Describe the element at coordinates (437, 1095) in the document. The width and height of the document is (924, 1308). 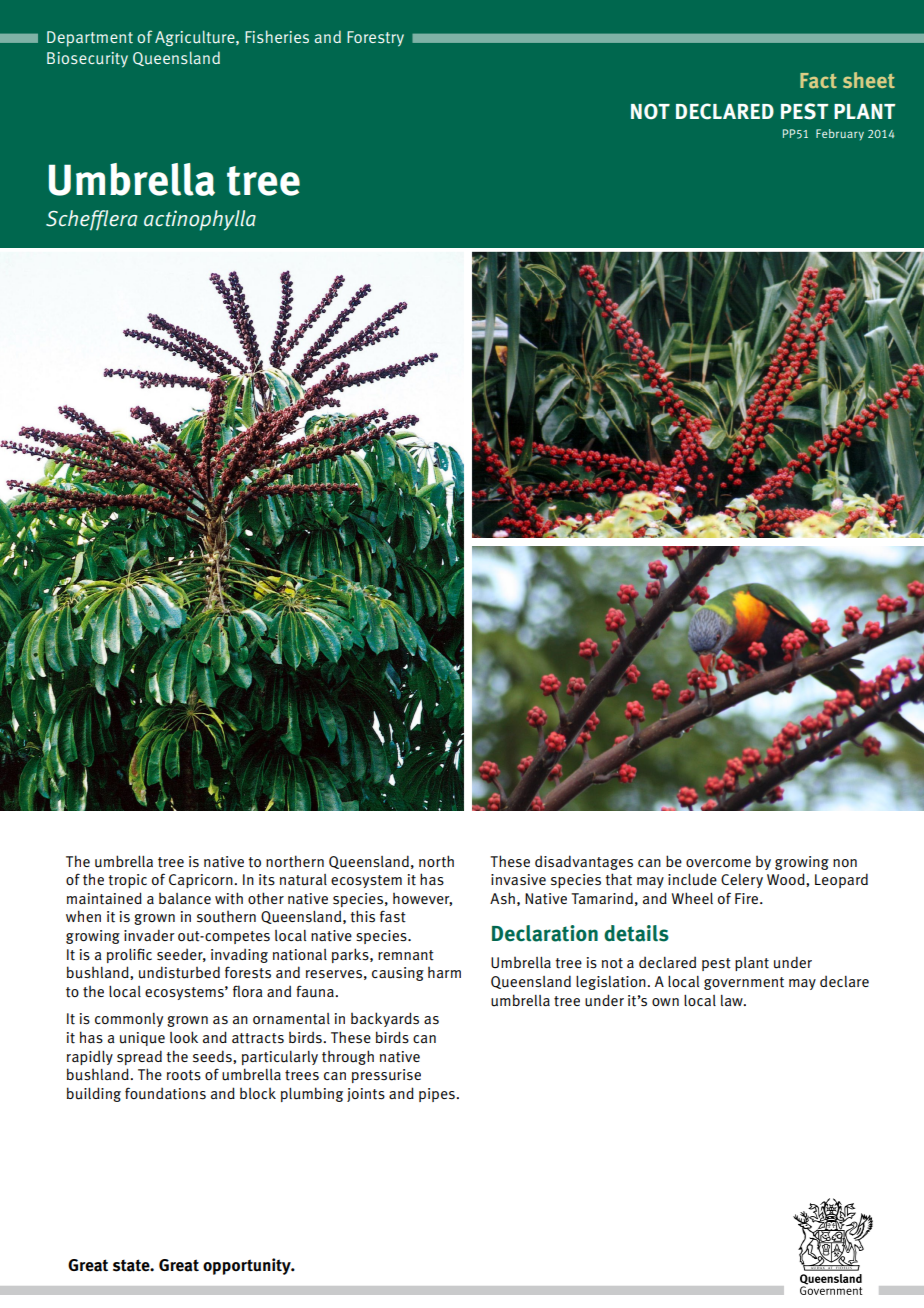
I see `pipes` at that location.
